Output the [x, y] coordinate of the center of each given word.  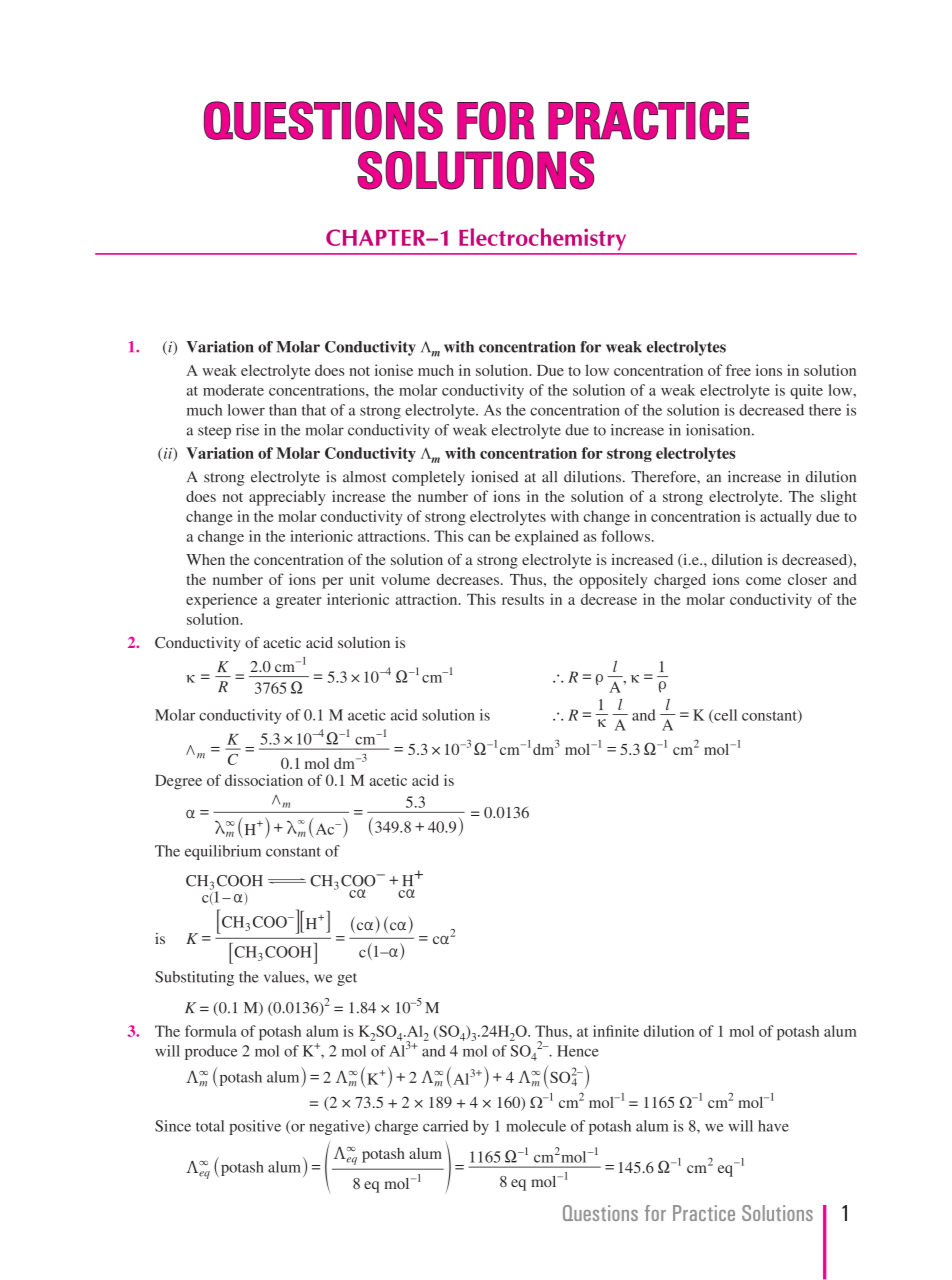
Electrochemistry [543, 239]
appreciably [287, 498]
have [773, 1126]
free [738, 370]
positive [255, 1127]
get [347, 979]
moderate [233, 390]
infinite [616, 1031]
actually [786, 518]
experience [221, 601]
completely [428, 478]
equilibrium [223, 852]
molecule [536, 1126]
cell [724, 716]
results [523, 599]
